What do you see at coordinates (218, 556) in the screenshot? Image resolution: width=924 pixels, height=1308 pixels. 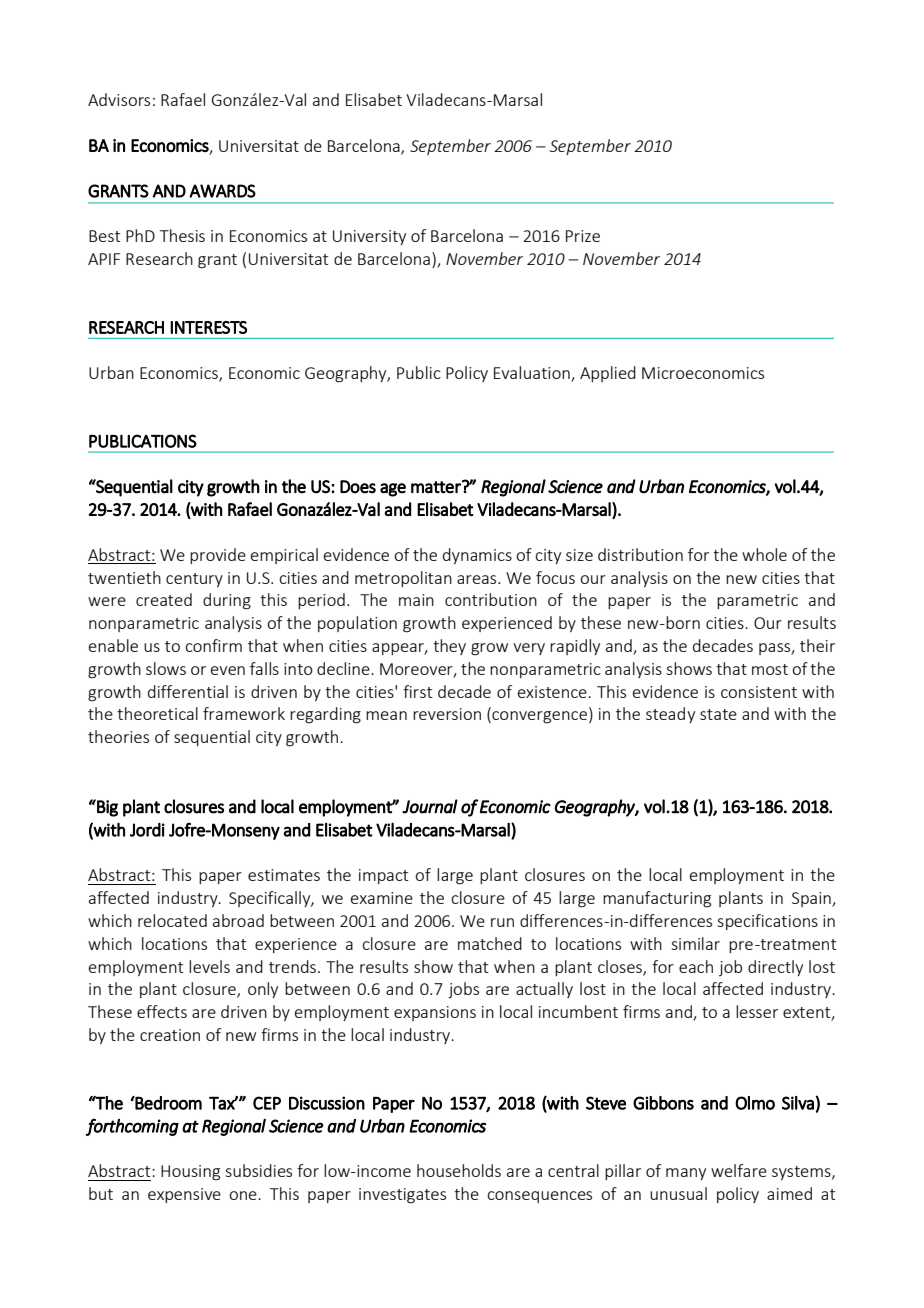 I see `provide` at bounding box center [218, 556].
